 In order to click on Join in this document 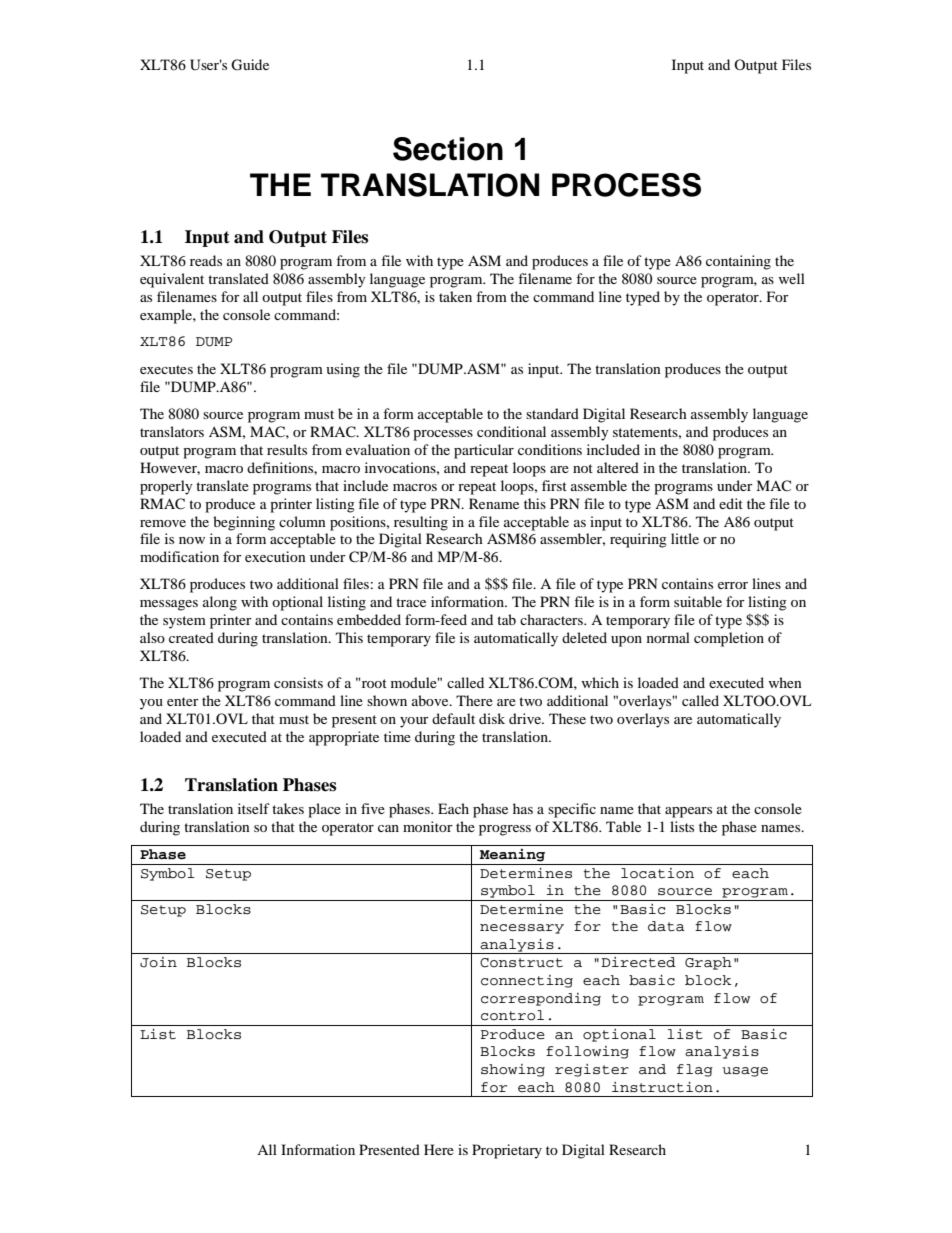, I will do `click(158, 962)`.
